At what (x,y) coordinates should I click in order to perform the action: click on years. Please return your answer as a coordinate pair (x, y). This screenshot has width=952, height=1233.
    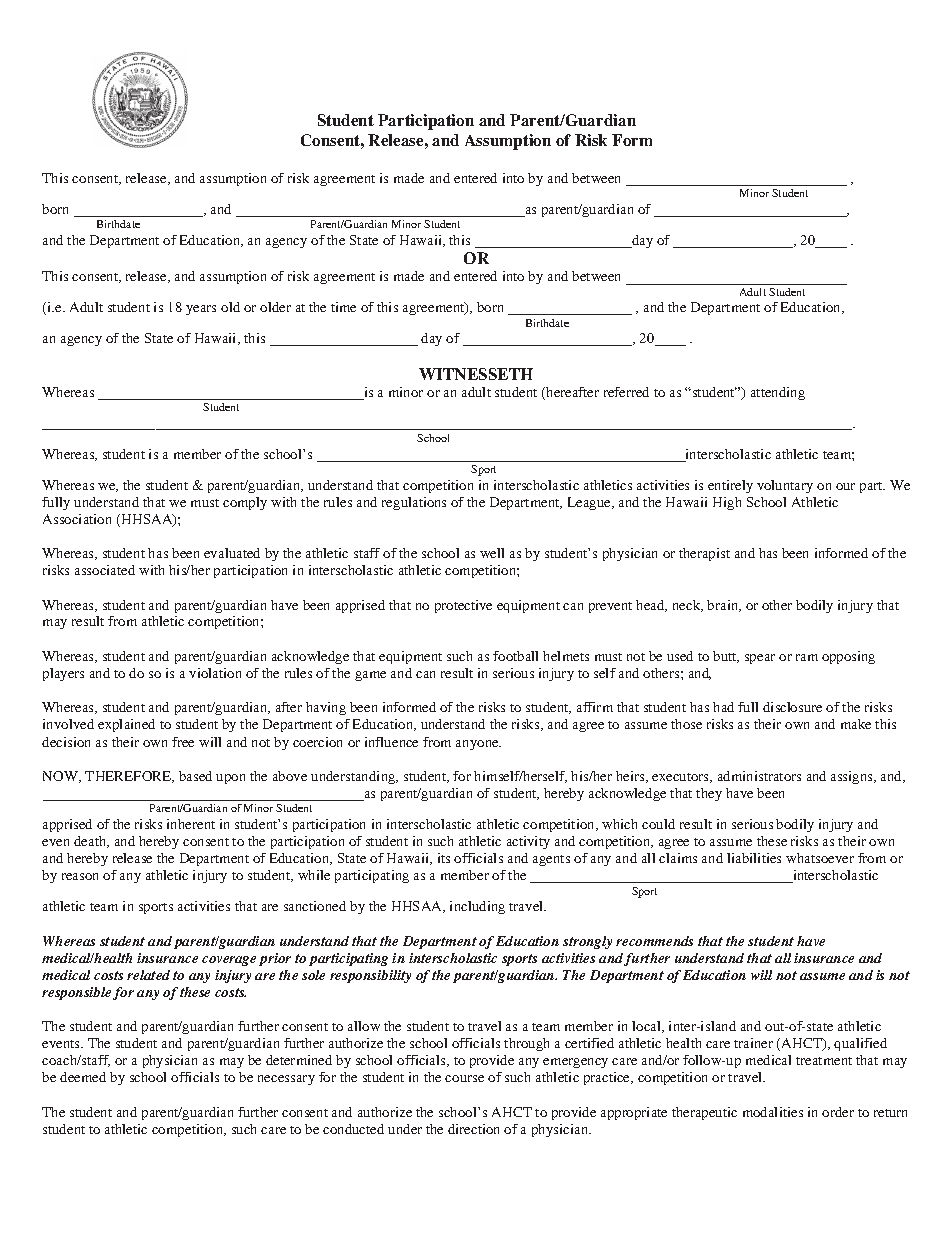
    Looking at the image, I should click on (201, 310).
